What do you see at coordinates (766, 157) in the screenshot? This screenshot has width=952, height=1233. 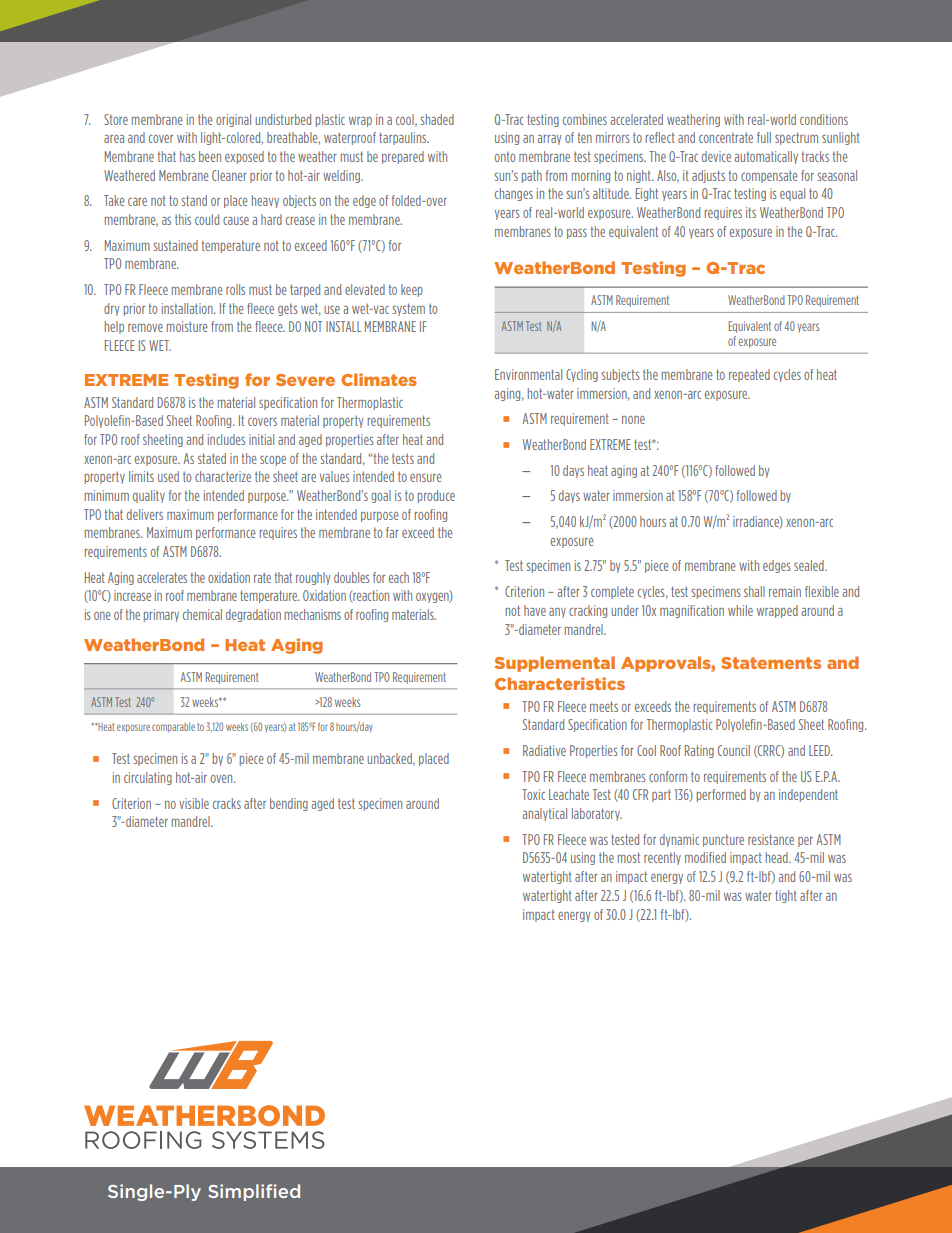 I see `automatically` at bounding box center [766, 157].
